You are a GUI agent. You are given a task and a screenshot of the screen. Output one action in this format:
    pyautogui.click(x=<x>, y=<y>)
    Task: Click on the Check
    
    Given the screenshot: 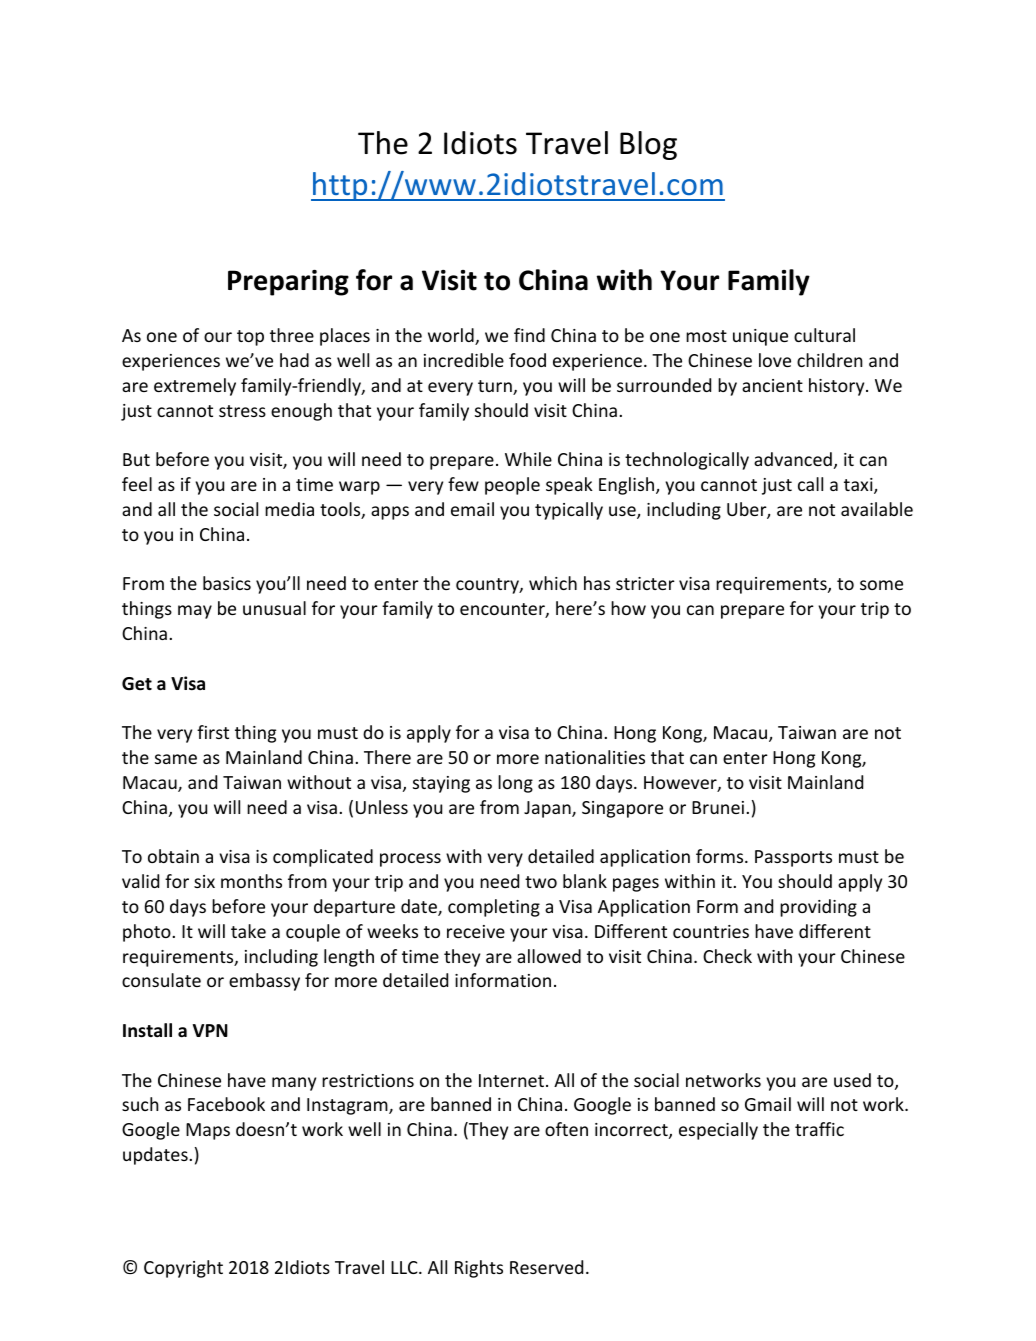 What is the action you would take?
    pyautogui.click(x=727, y=956)
